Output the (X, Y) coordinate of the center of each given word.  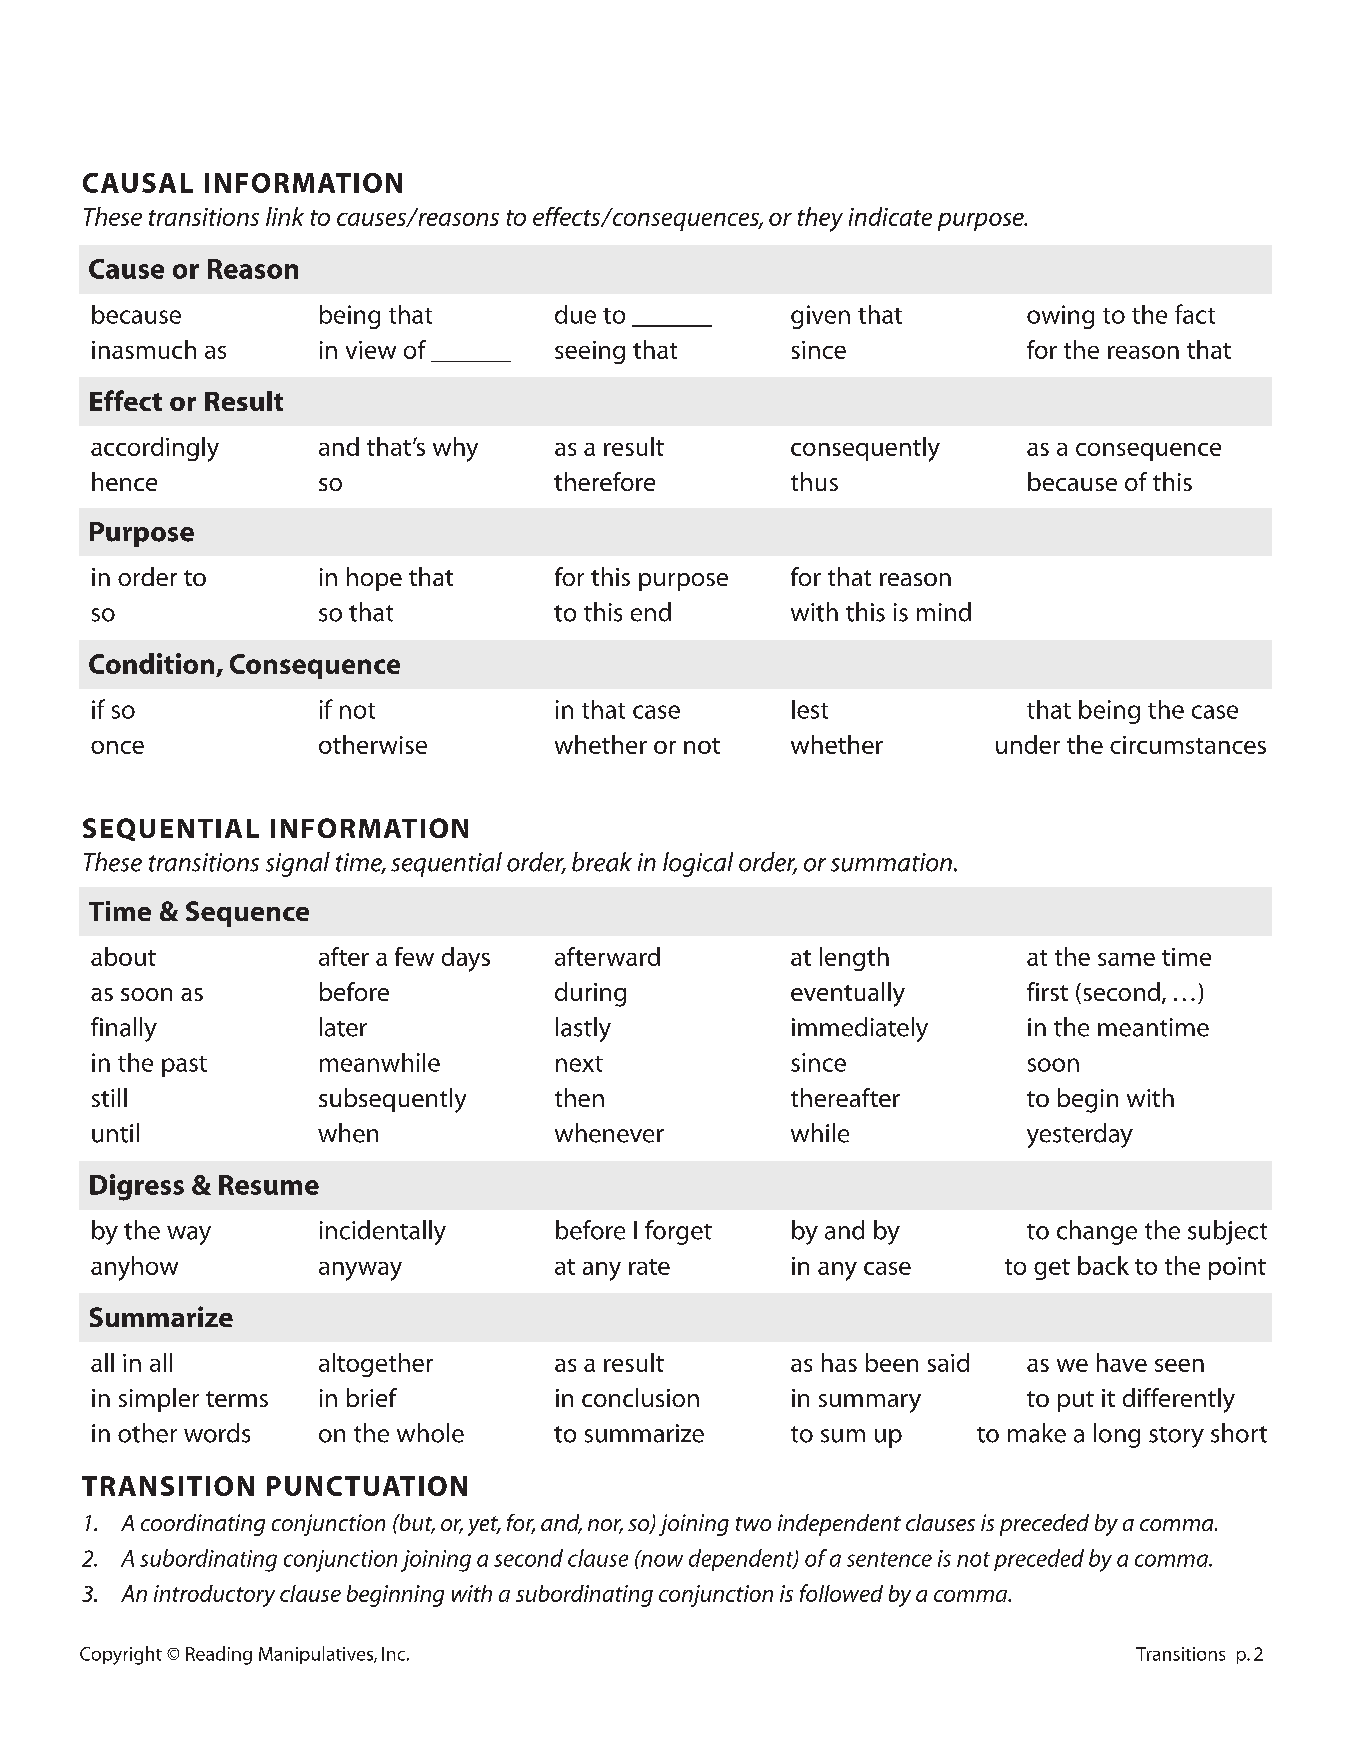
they (820, 219)
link (285, 216)
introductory (214, 1596)
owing (1060, 317)
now (661, 1559)
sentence (889, 1559)
